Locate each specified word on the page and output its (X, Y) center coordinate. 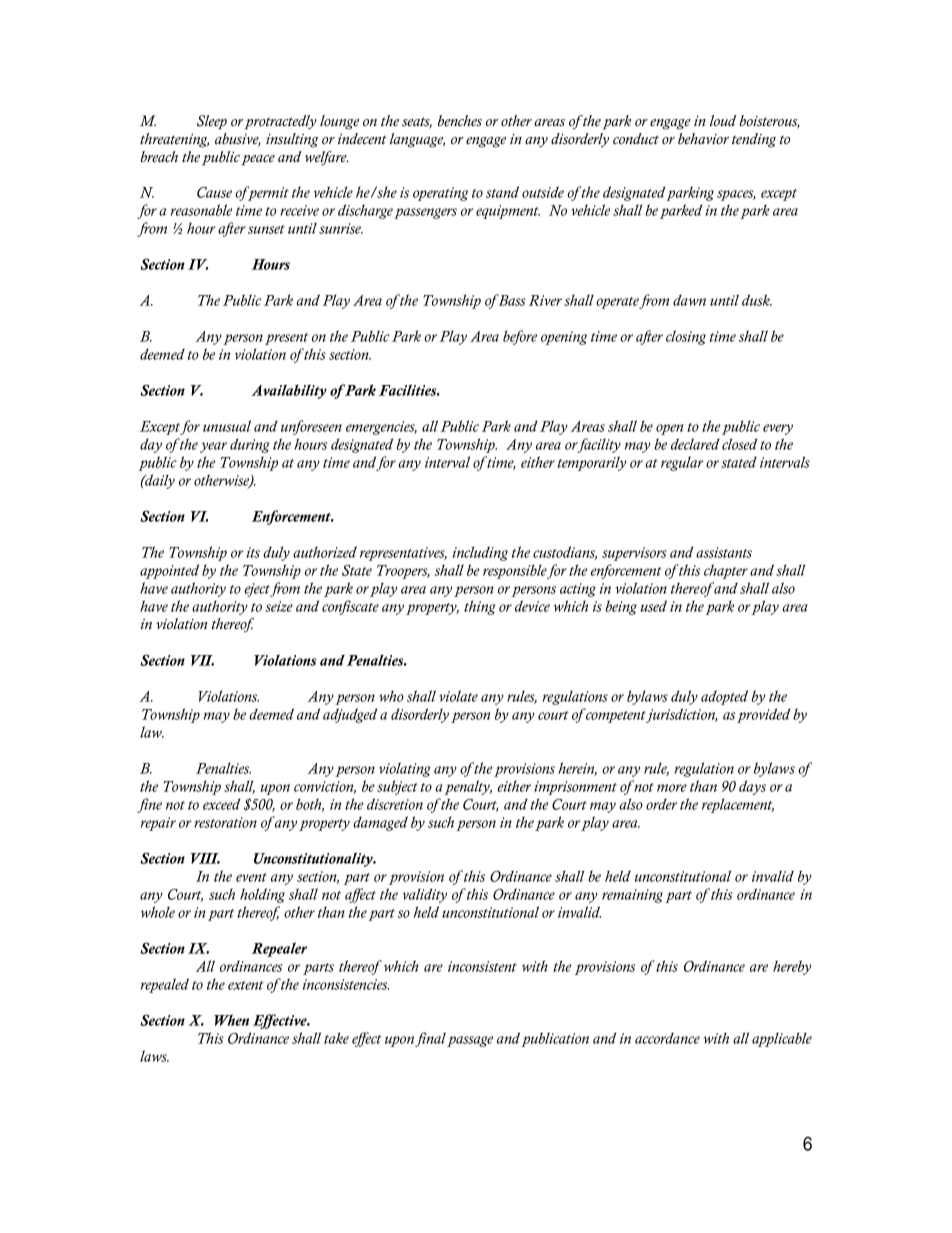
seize (279, 606)
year (213, 447)
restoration (225, 822)
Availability (289, 391)
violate (458, 696)
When (231, 1020)
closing (686, 337)
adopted (724, 697)
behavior (703, 138)
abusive (238, 140)
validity (425, 895)
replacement (738, 805)
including (480, 553)
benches (460, 121)
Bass (511, 300)
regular (682, 463)
